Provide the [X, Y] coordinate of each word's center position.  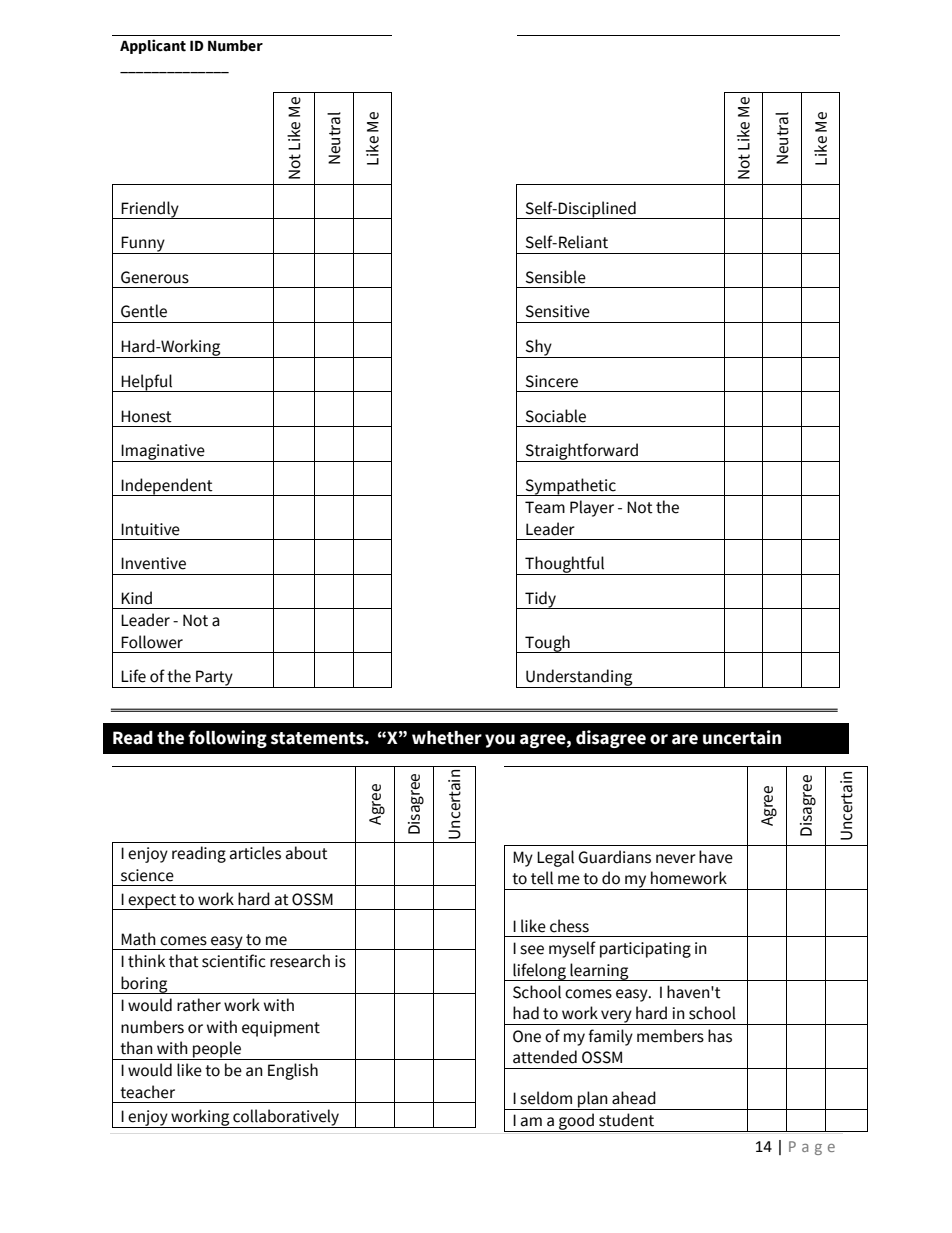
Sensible [556, 277]
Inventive [153, 563]
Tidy [540, 600]
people [217, 1050]
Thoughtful [565, 565]
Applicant [153, 46]
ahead [634, 1098]
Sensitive [558, 311]
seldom [546, 1098]
